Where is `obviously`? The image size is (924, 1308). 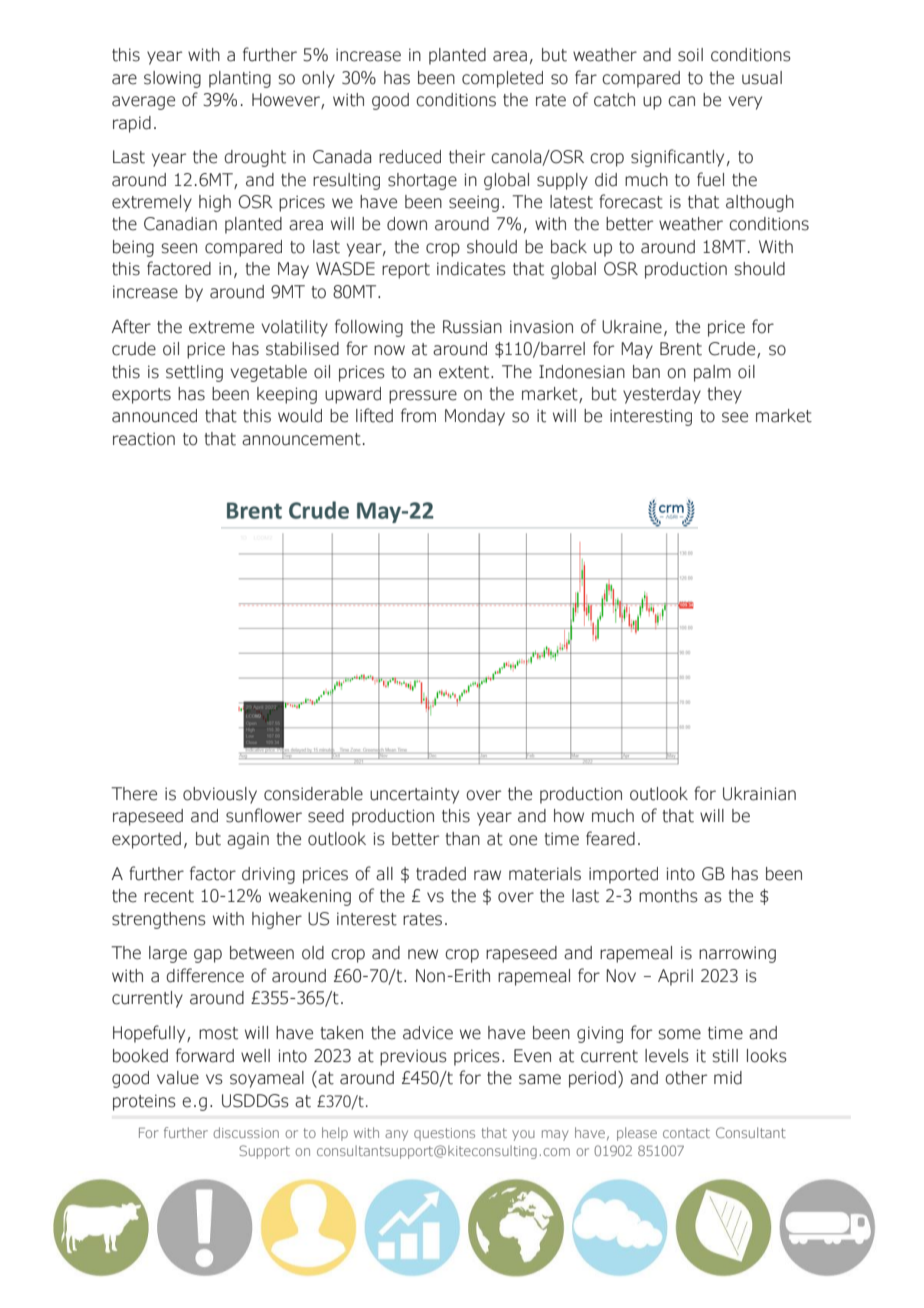
obviously is located at coordinates (220, 795).
